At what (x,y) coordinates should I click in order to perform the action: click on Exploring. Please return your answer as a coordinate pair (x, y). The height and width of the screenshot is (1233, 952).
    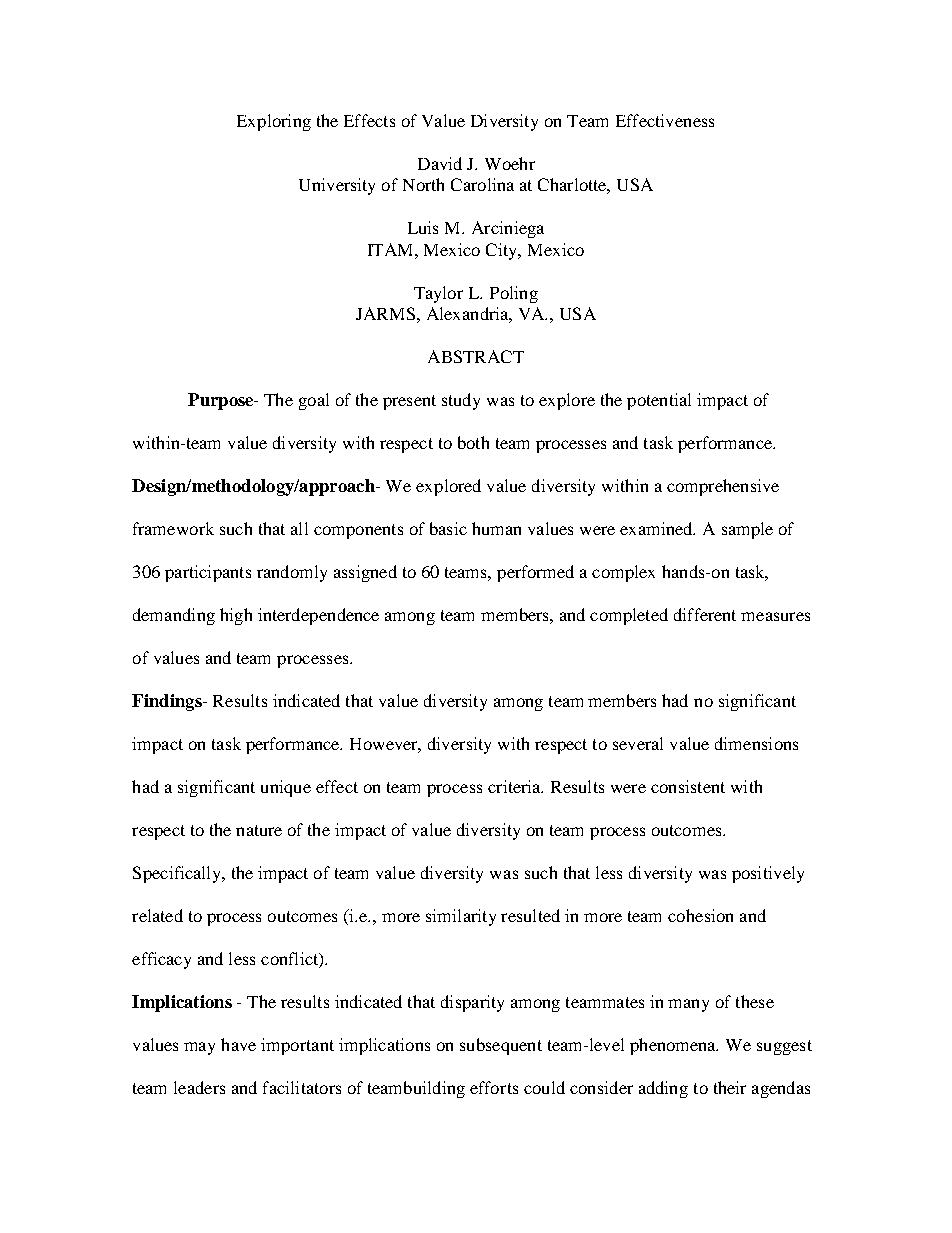
    Looking at the image, I should click on (274, 122).
